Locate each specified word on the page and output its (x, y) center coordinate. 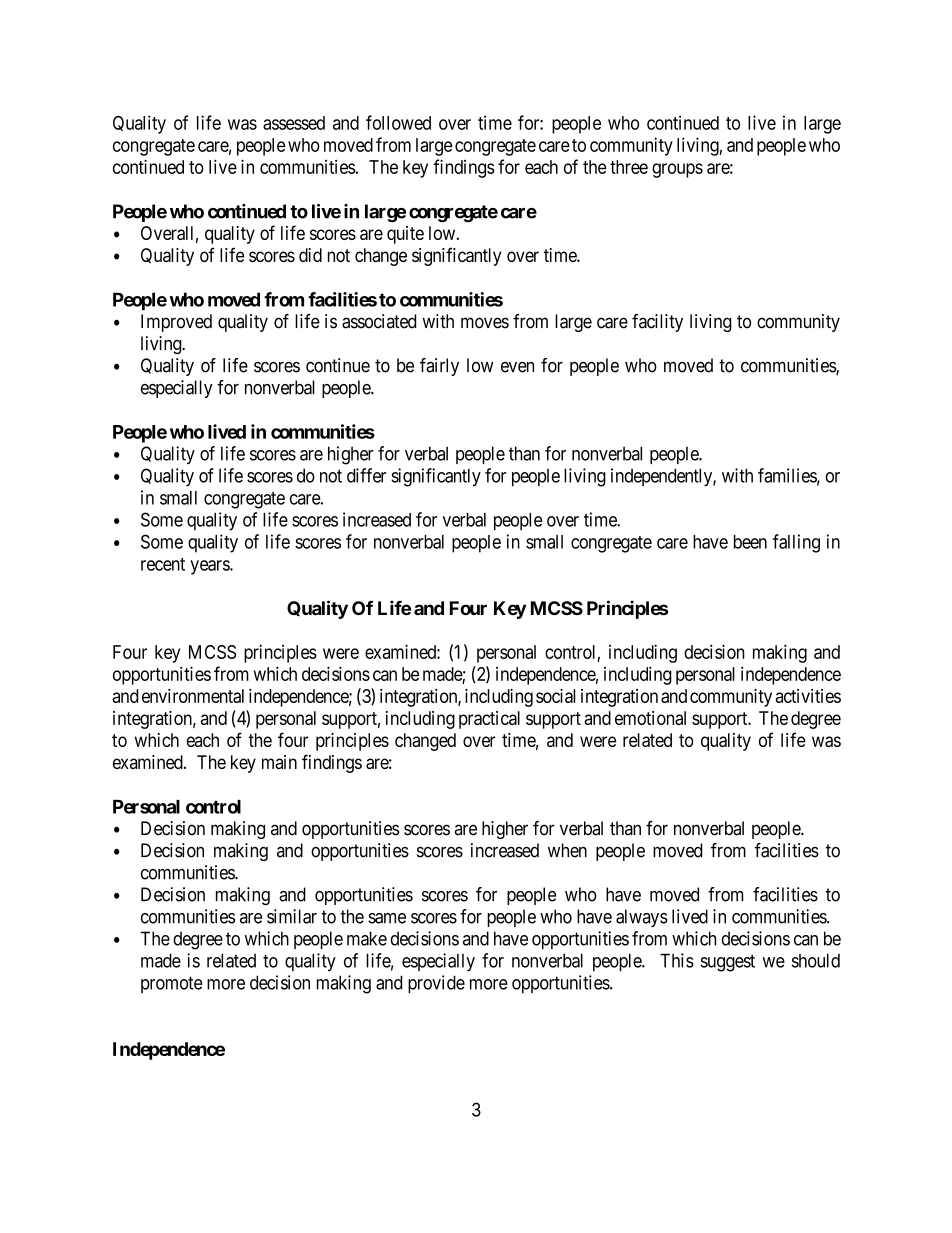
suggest (727, 963)
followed (398, 122)
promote (172, 984)
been (750, 542)
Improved (176, 323)
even (517, 367)
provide (436, 984)
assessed (294, 123)
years (210, 567)
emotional (650, 718)
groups (677, 170)
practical (489, 720)
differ (366, 475)
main (279, 762)
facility (657, 323)
